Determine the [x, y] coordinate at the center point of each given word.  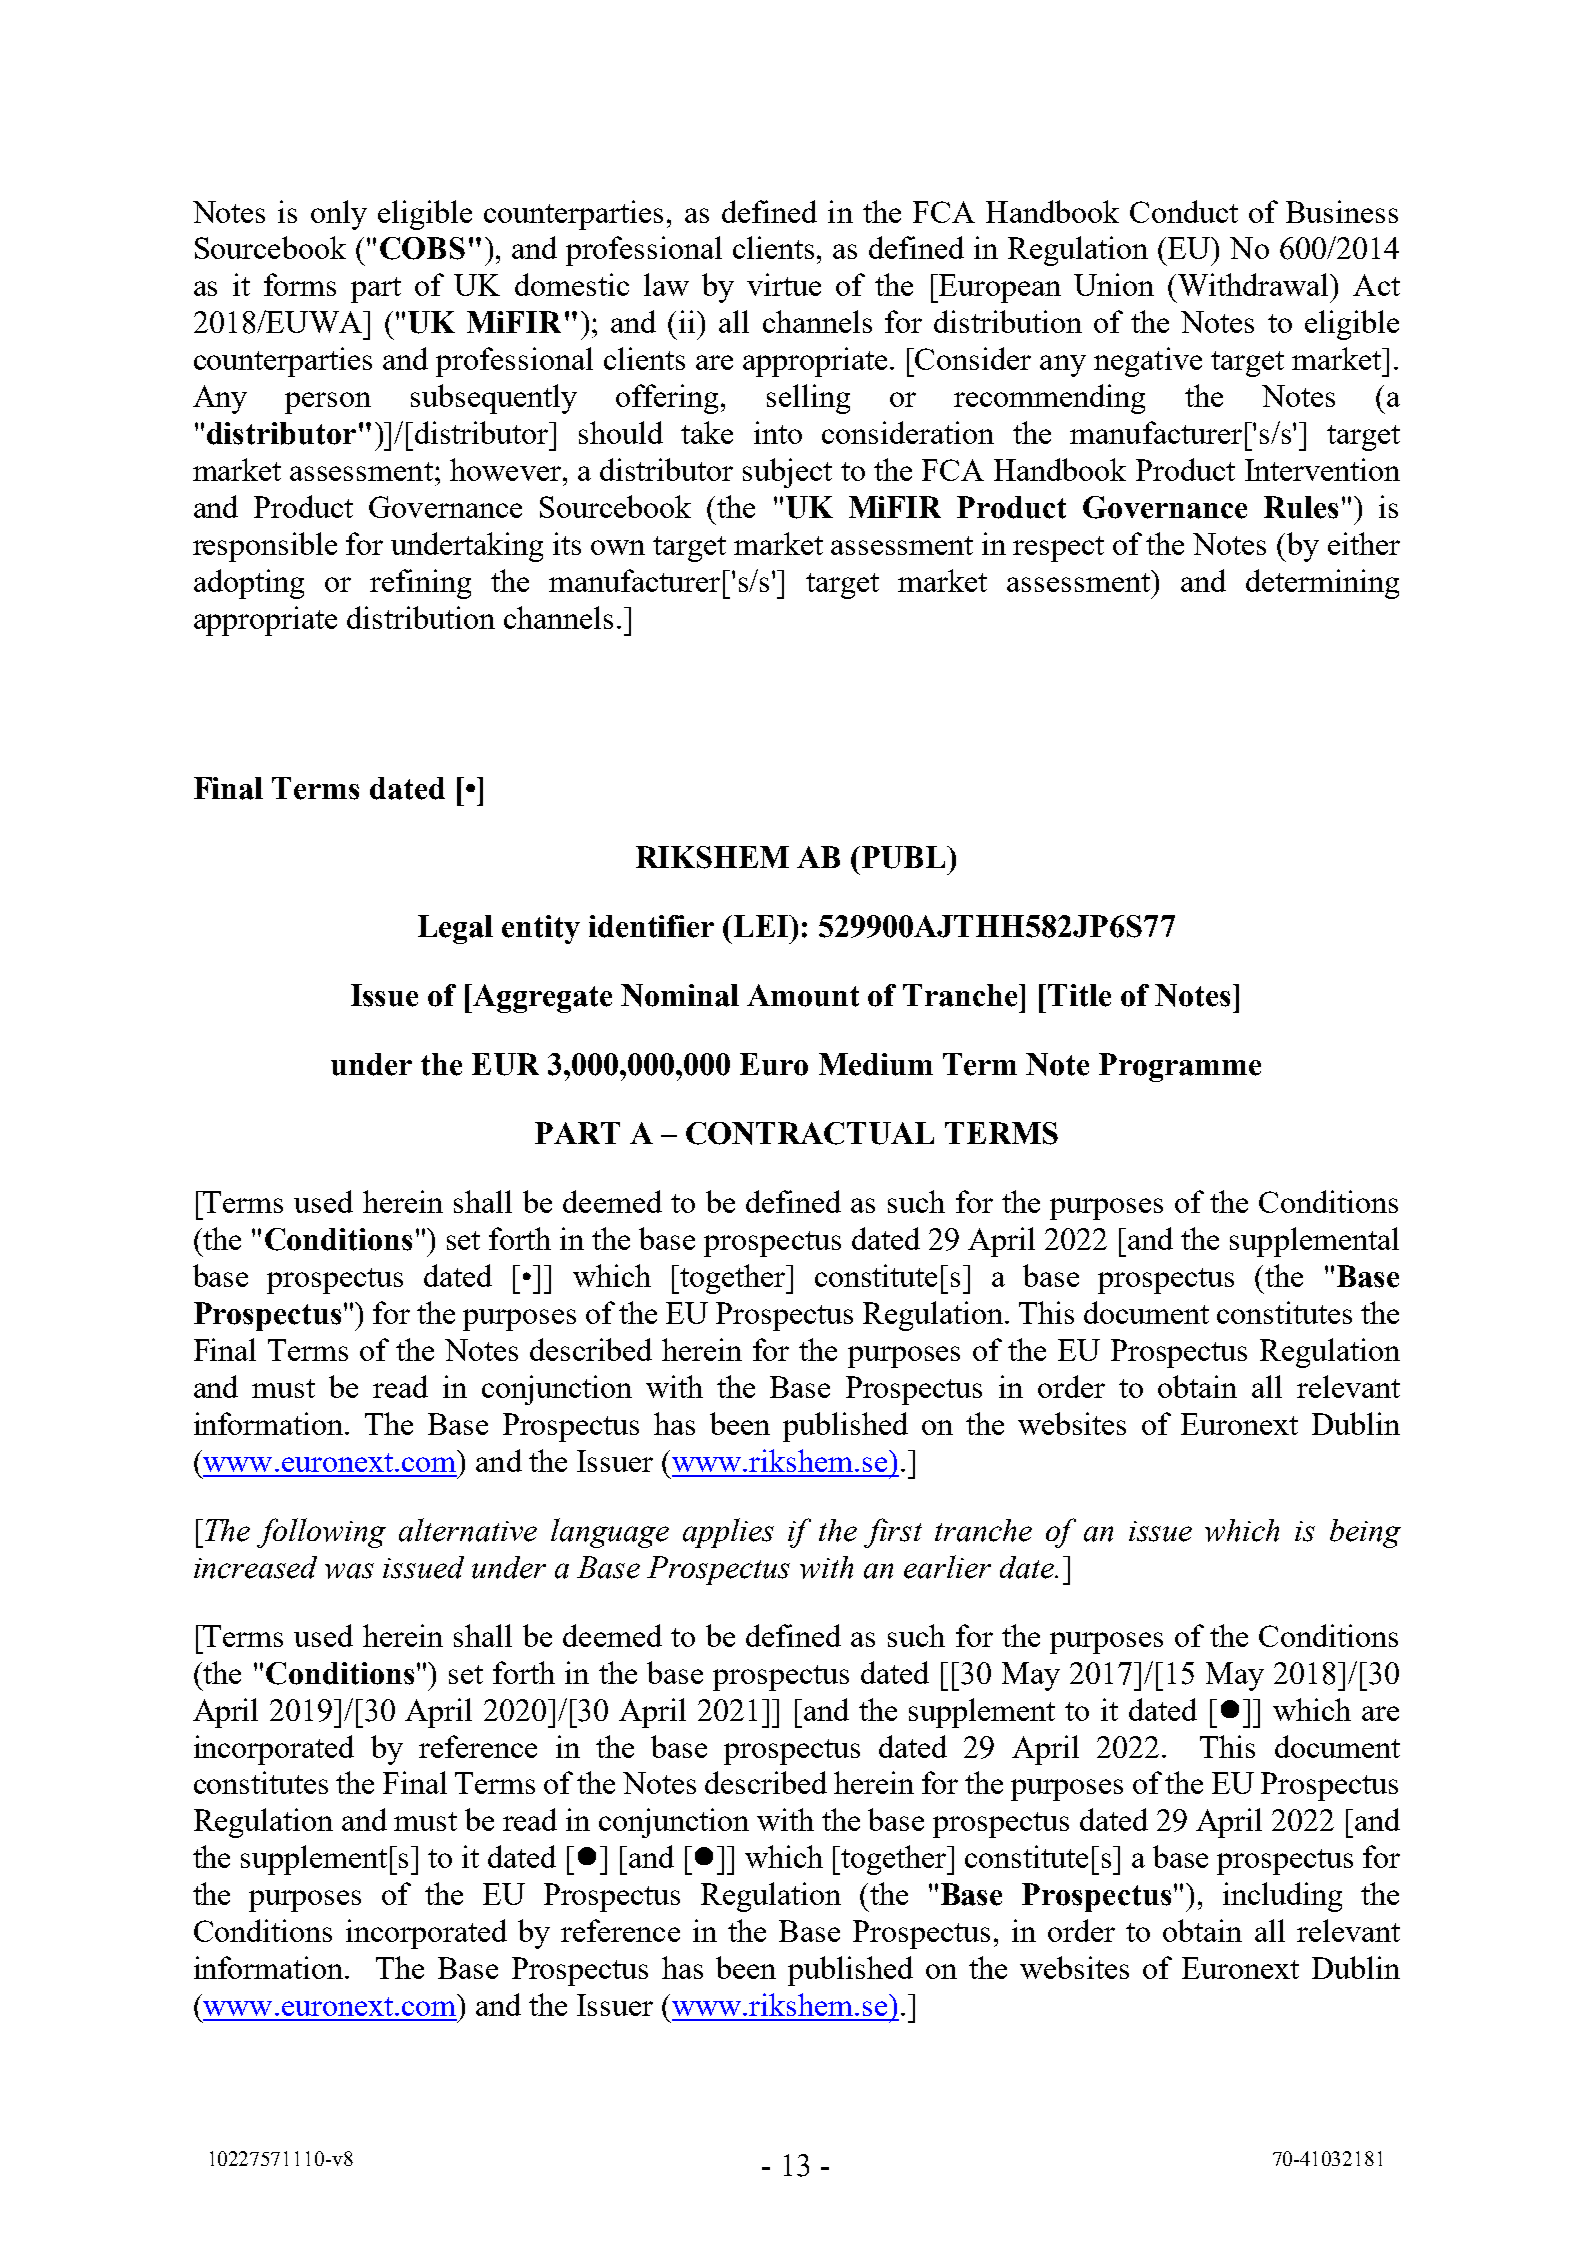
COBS [422, 248]
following [321, 1533]
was [349, 1571]
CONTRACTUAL [810, 1133]
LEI [762, 926]
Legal [455, 929]
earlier [947, 1567]
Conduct [1184, 211]
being [1365, 1533]
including [1282, 1897]
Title [1079, 995]
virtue [784, 284]
